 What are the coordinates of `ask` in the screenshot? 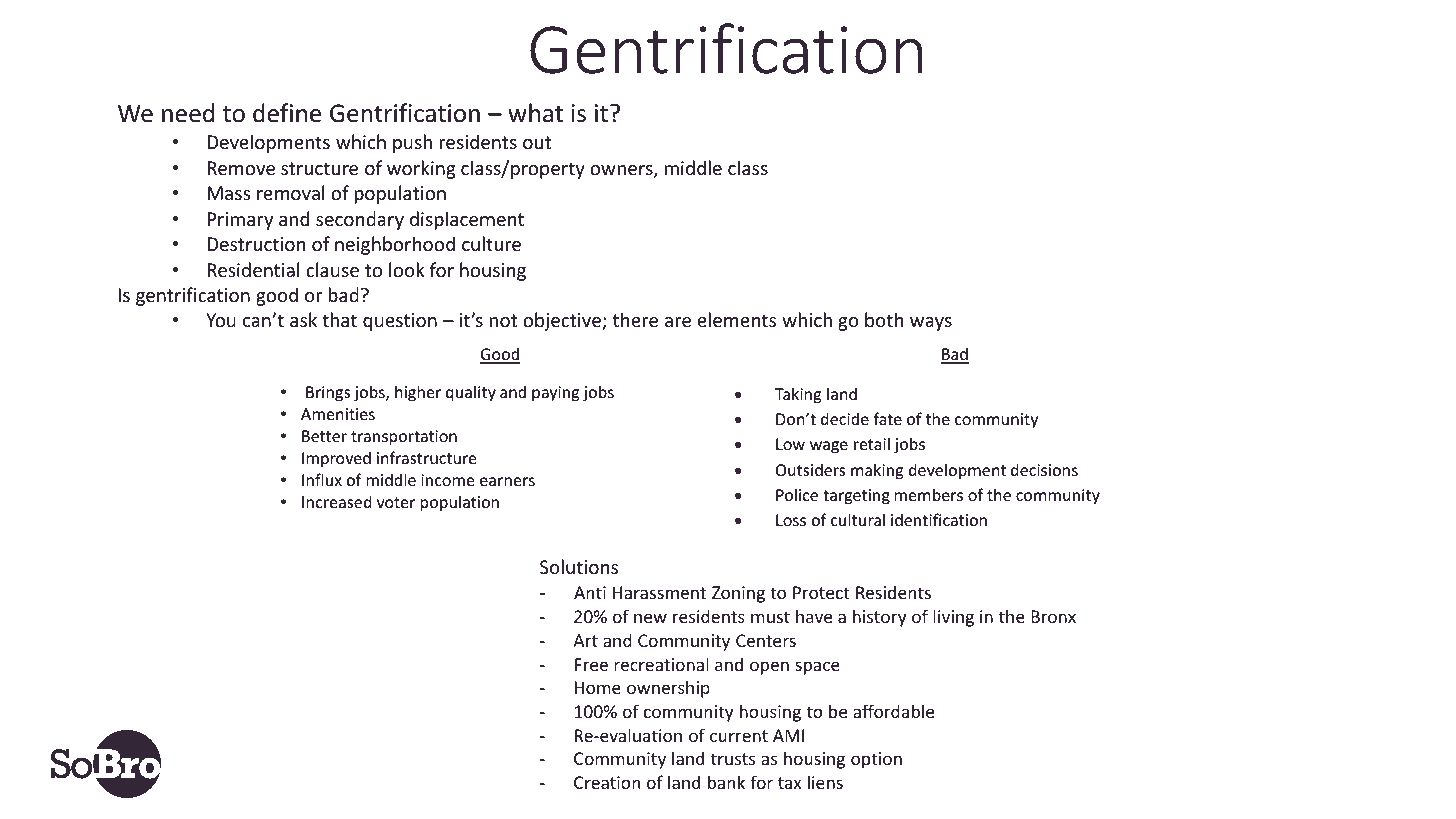 It's located at (303, 319).
